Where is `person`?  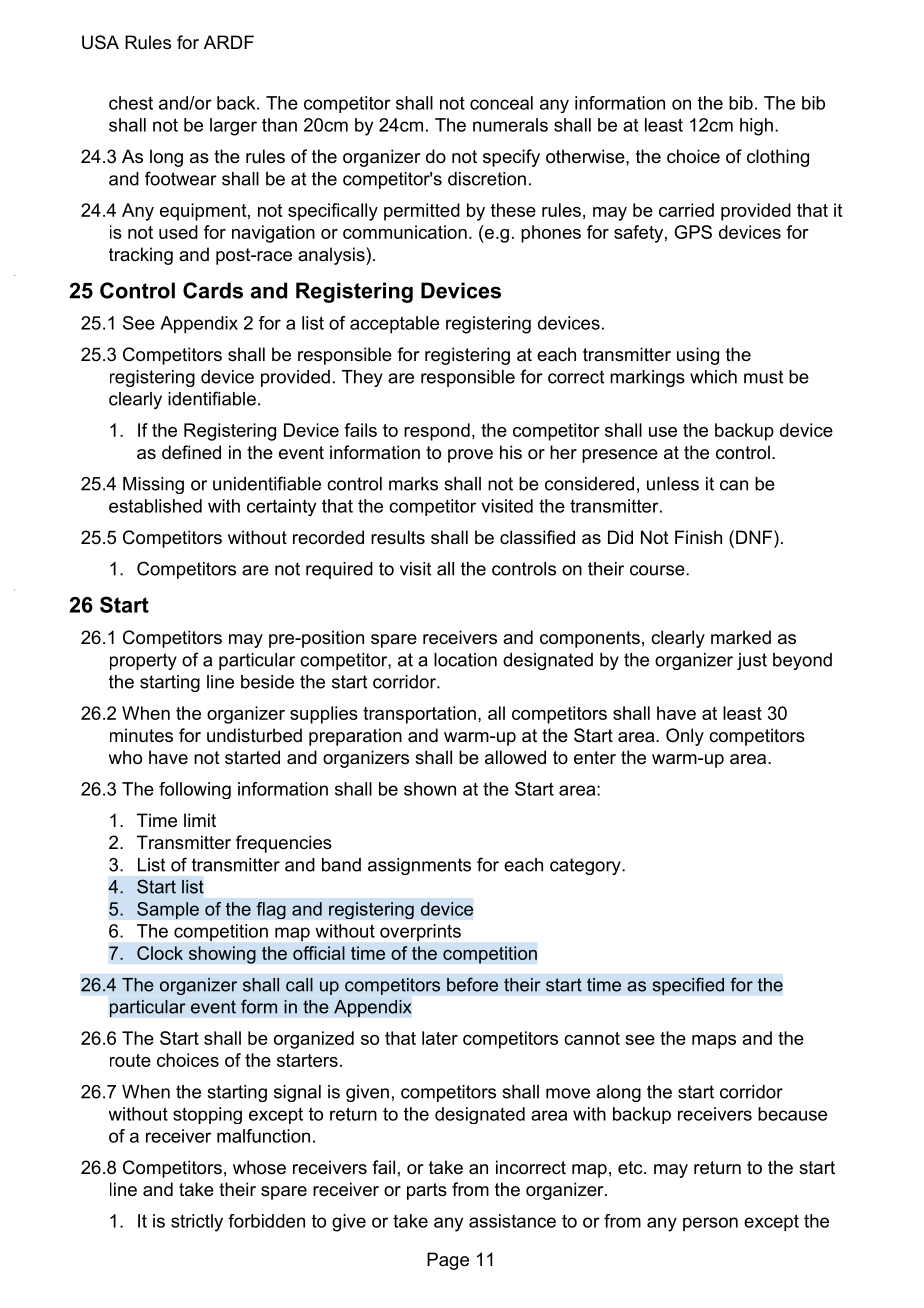
person is located at coordinates (710, 1224).
